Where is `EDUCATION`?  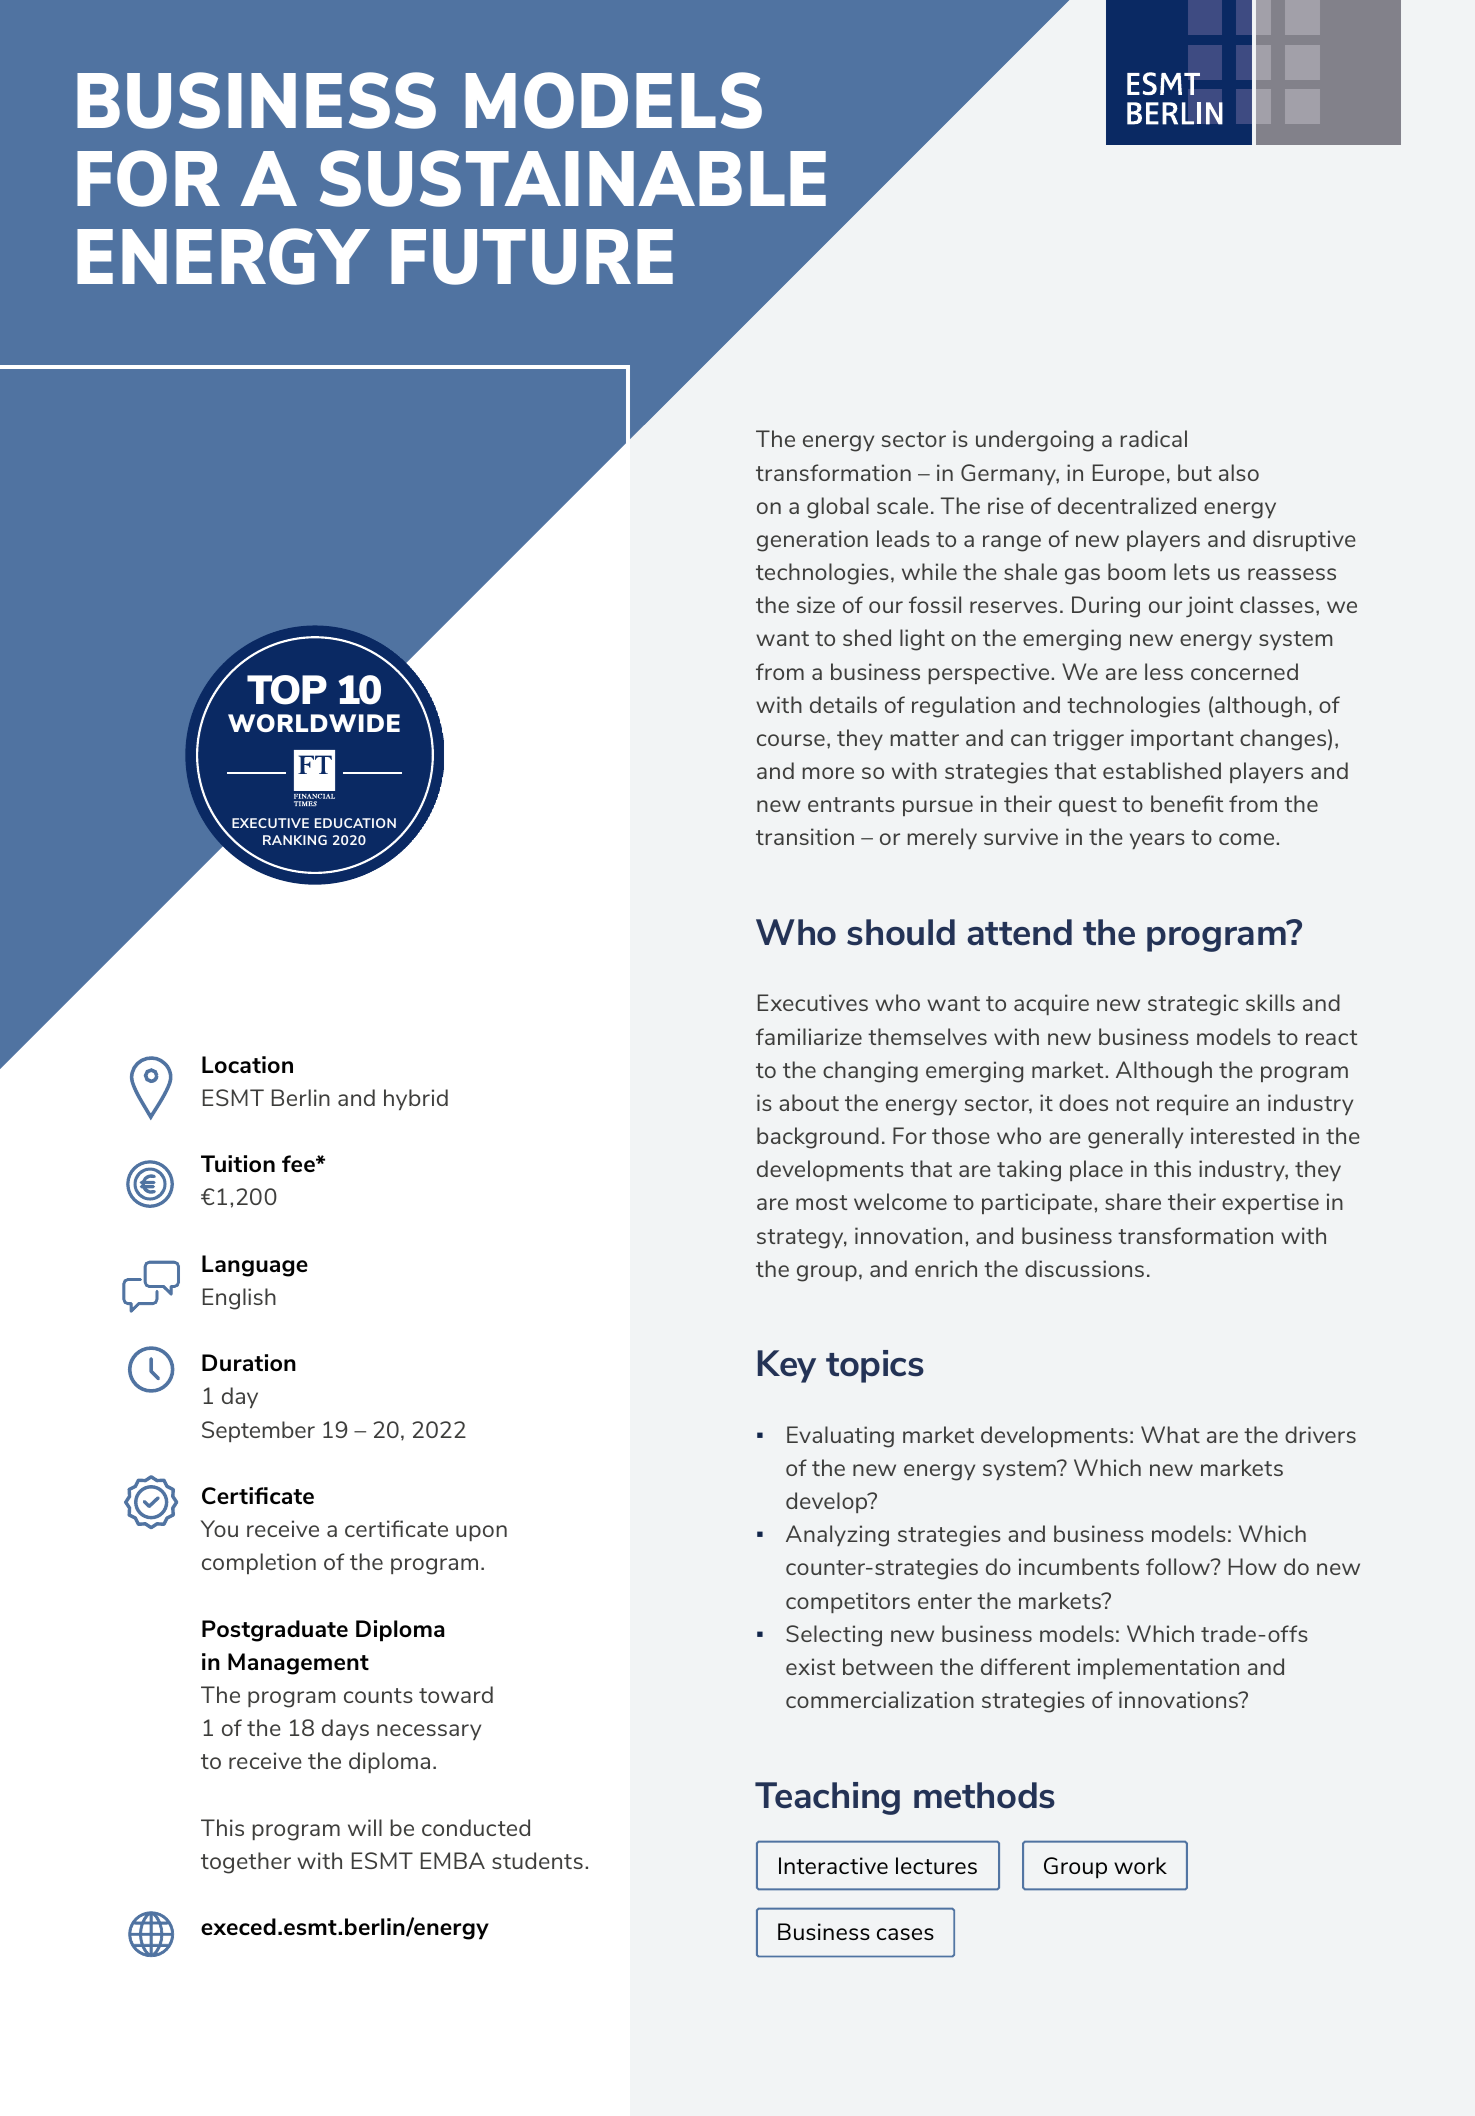
EDUCATION is located at coordinates (355, 823).
